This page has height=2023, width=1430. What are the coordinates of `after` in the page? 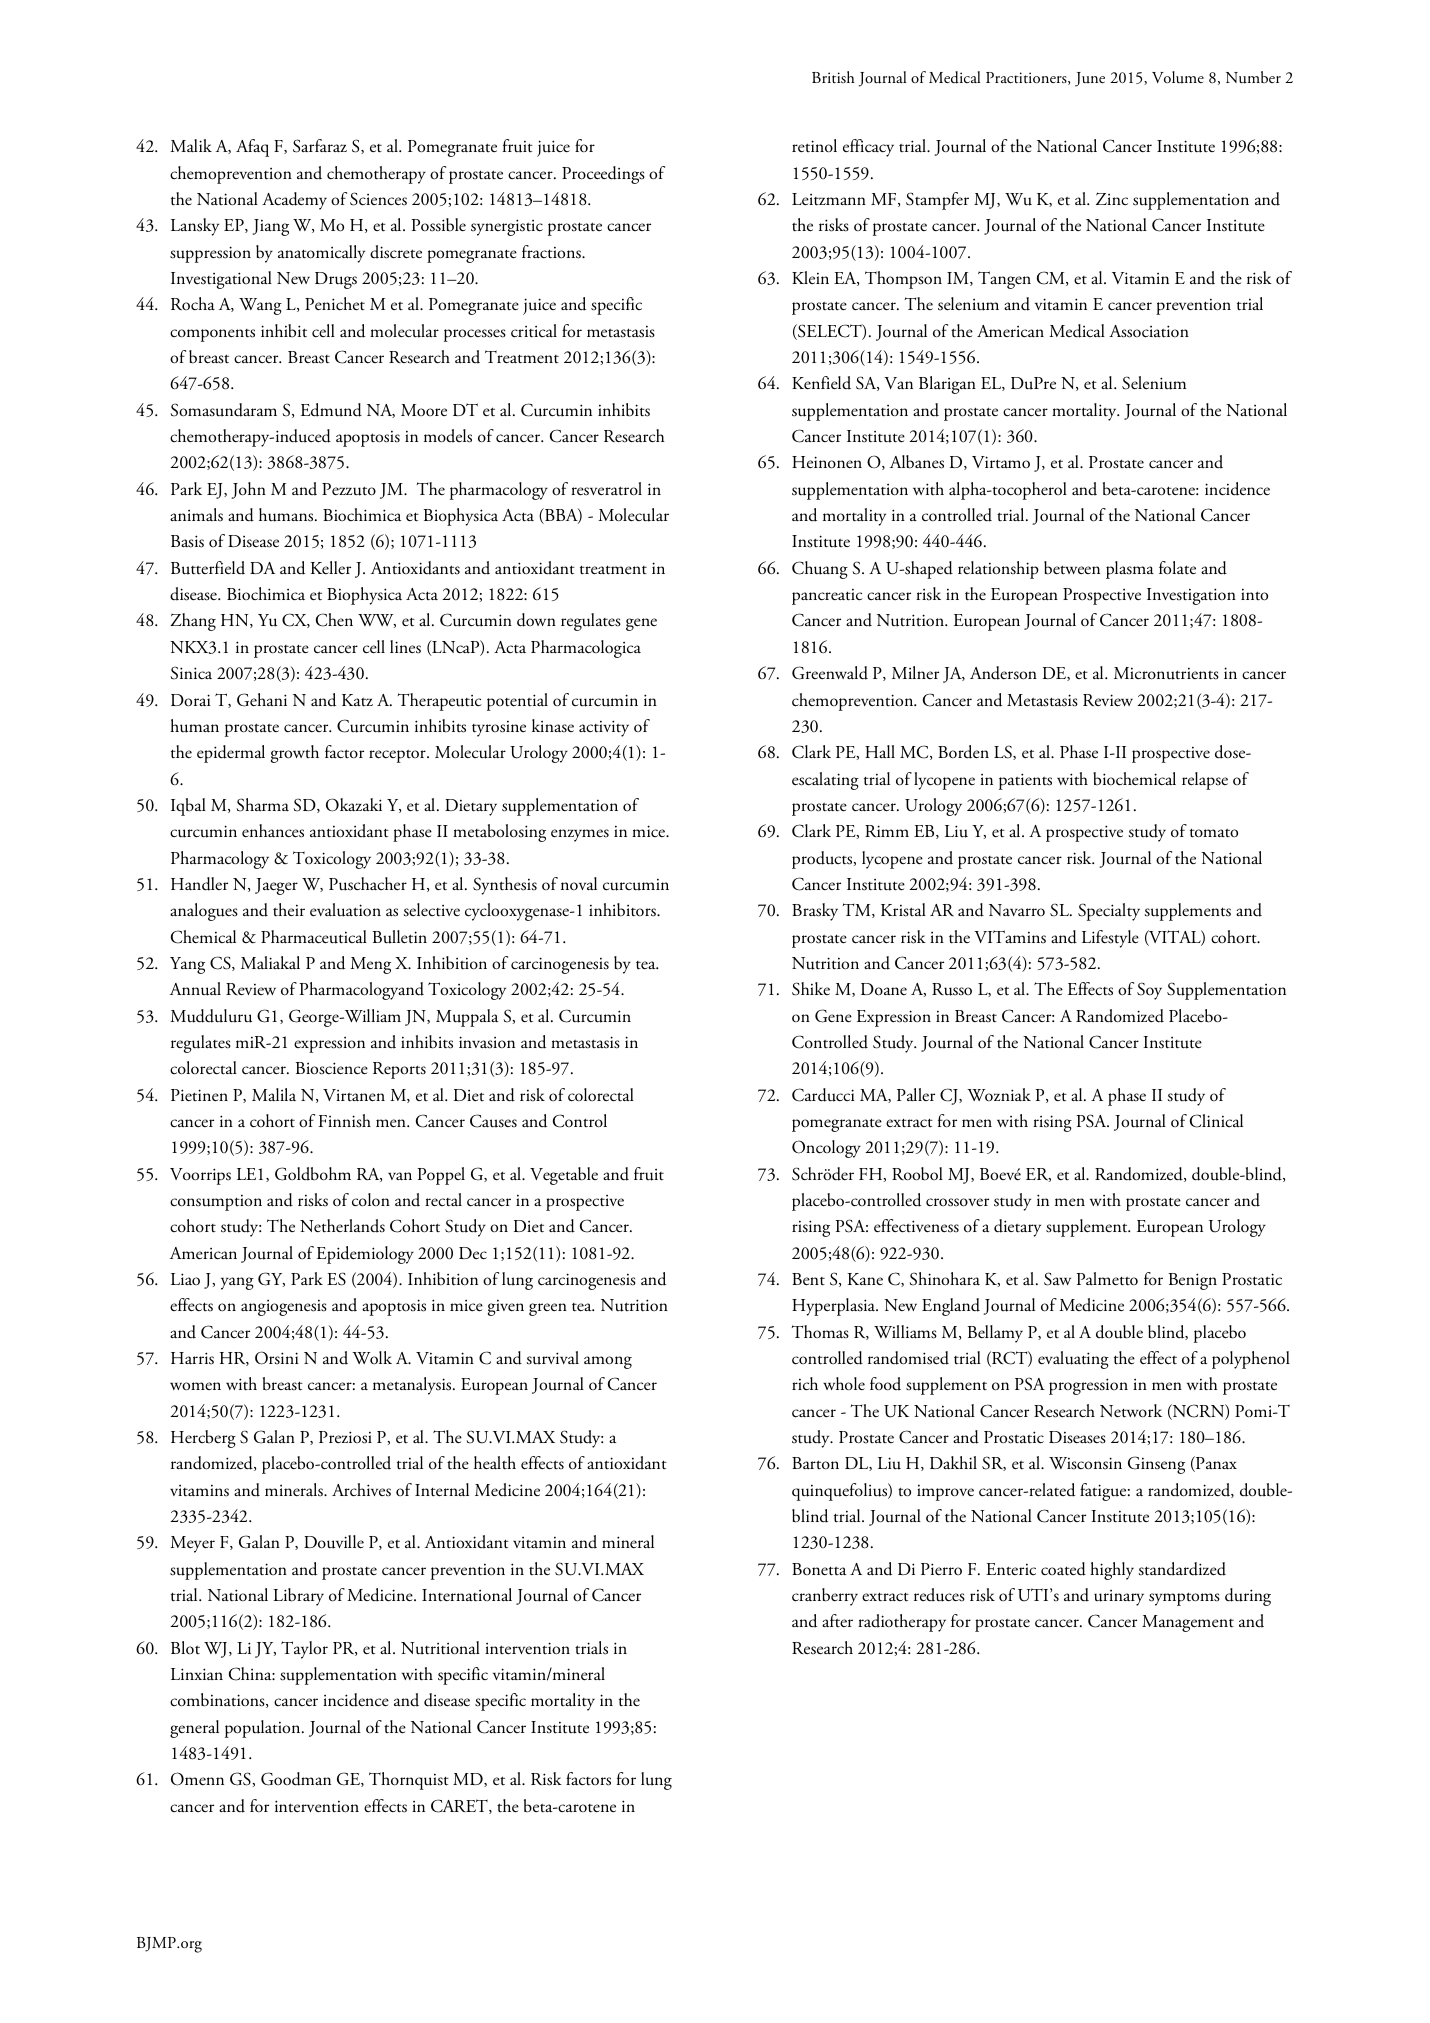 It's located at (837, 1620).
